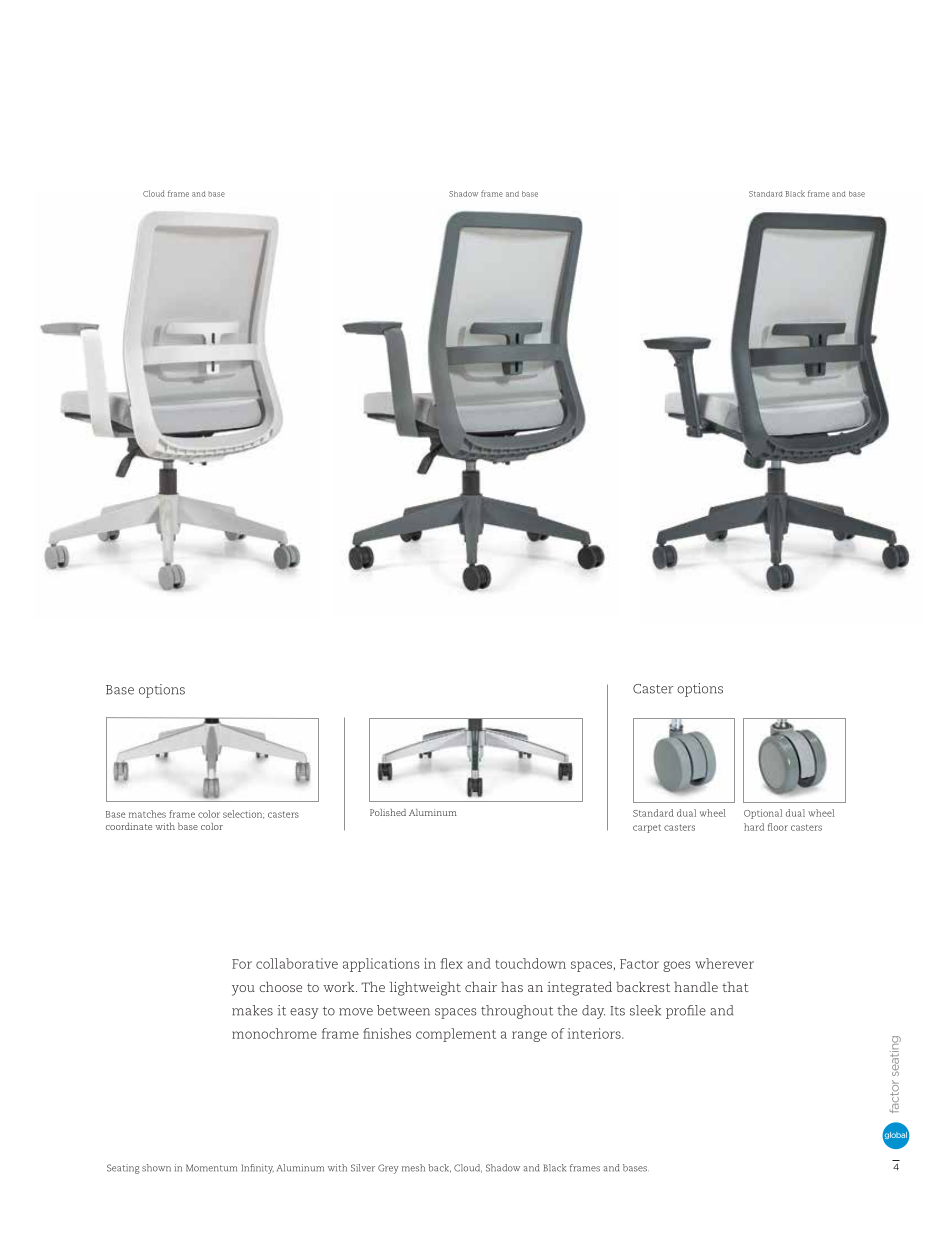  What do you see at coordinates (388, 1169) in the document?
I see `Grey` at bounding box center [388, 1169].
